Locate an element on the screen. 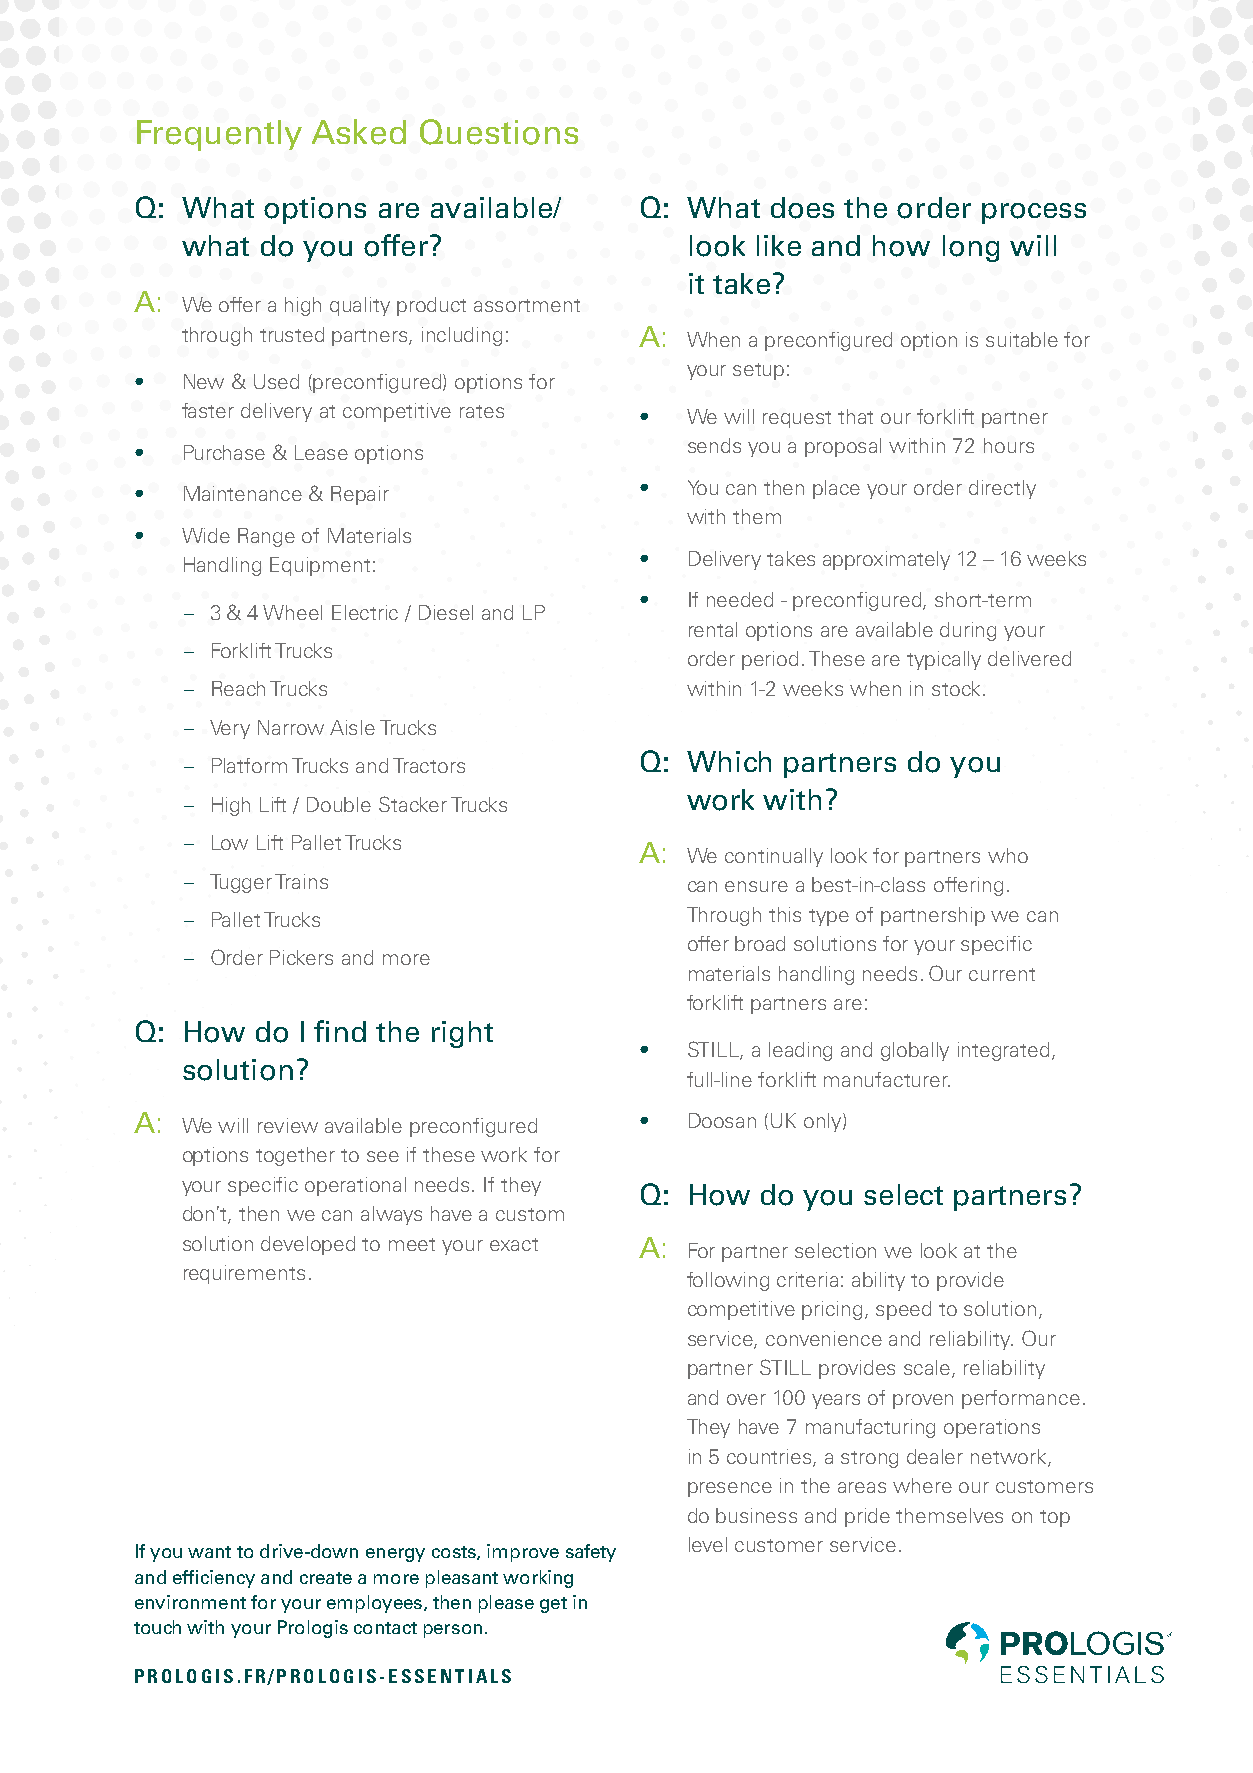 This screenshot has width=1253, height=1773. safety is located at coordinates (591, 1553).
